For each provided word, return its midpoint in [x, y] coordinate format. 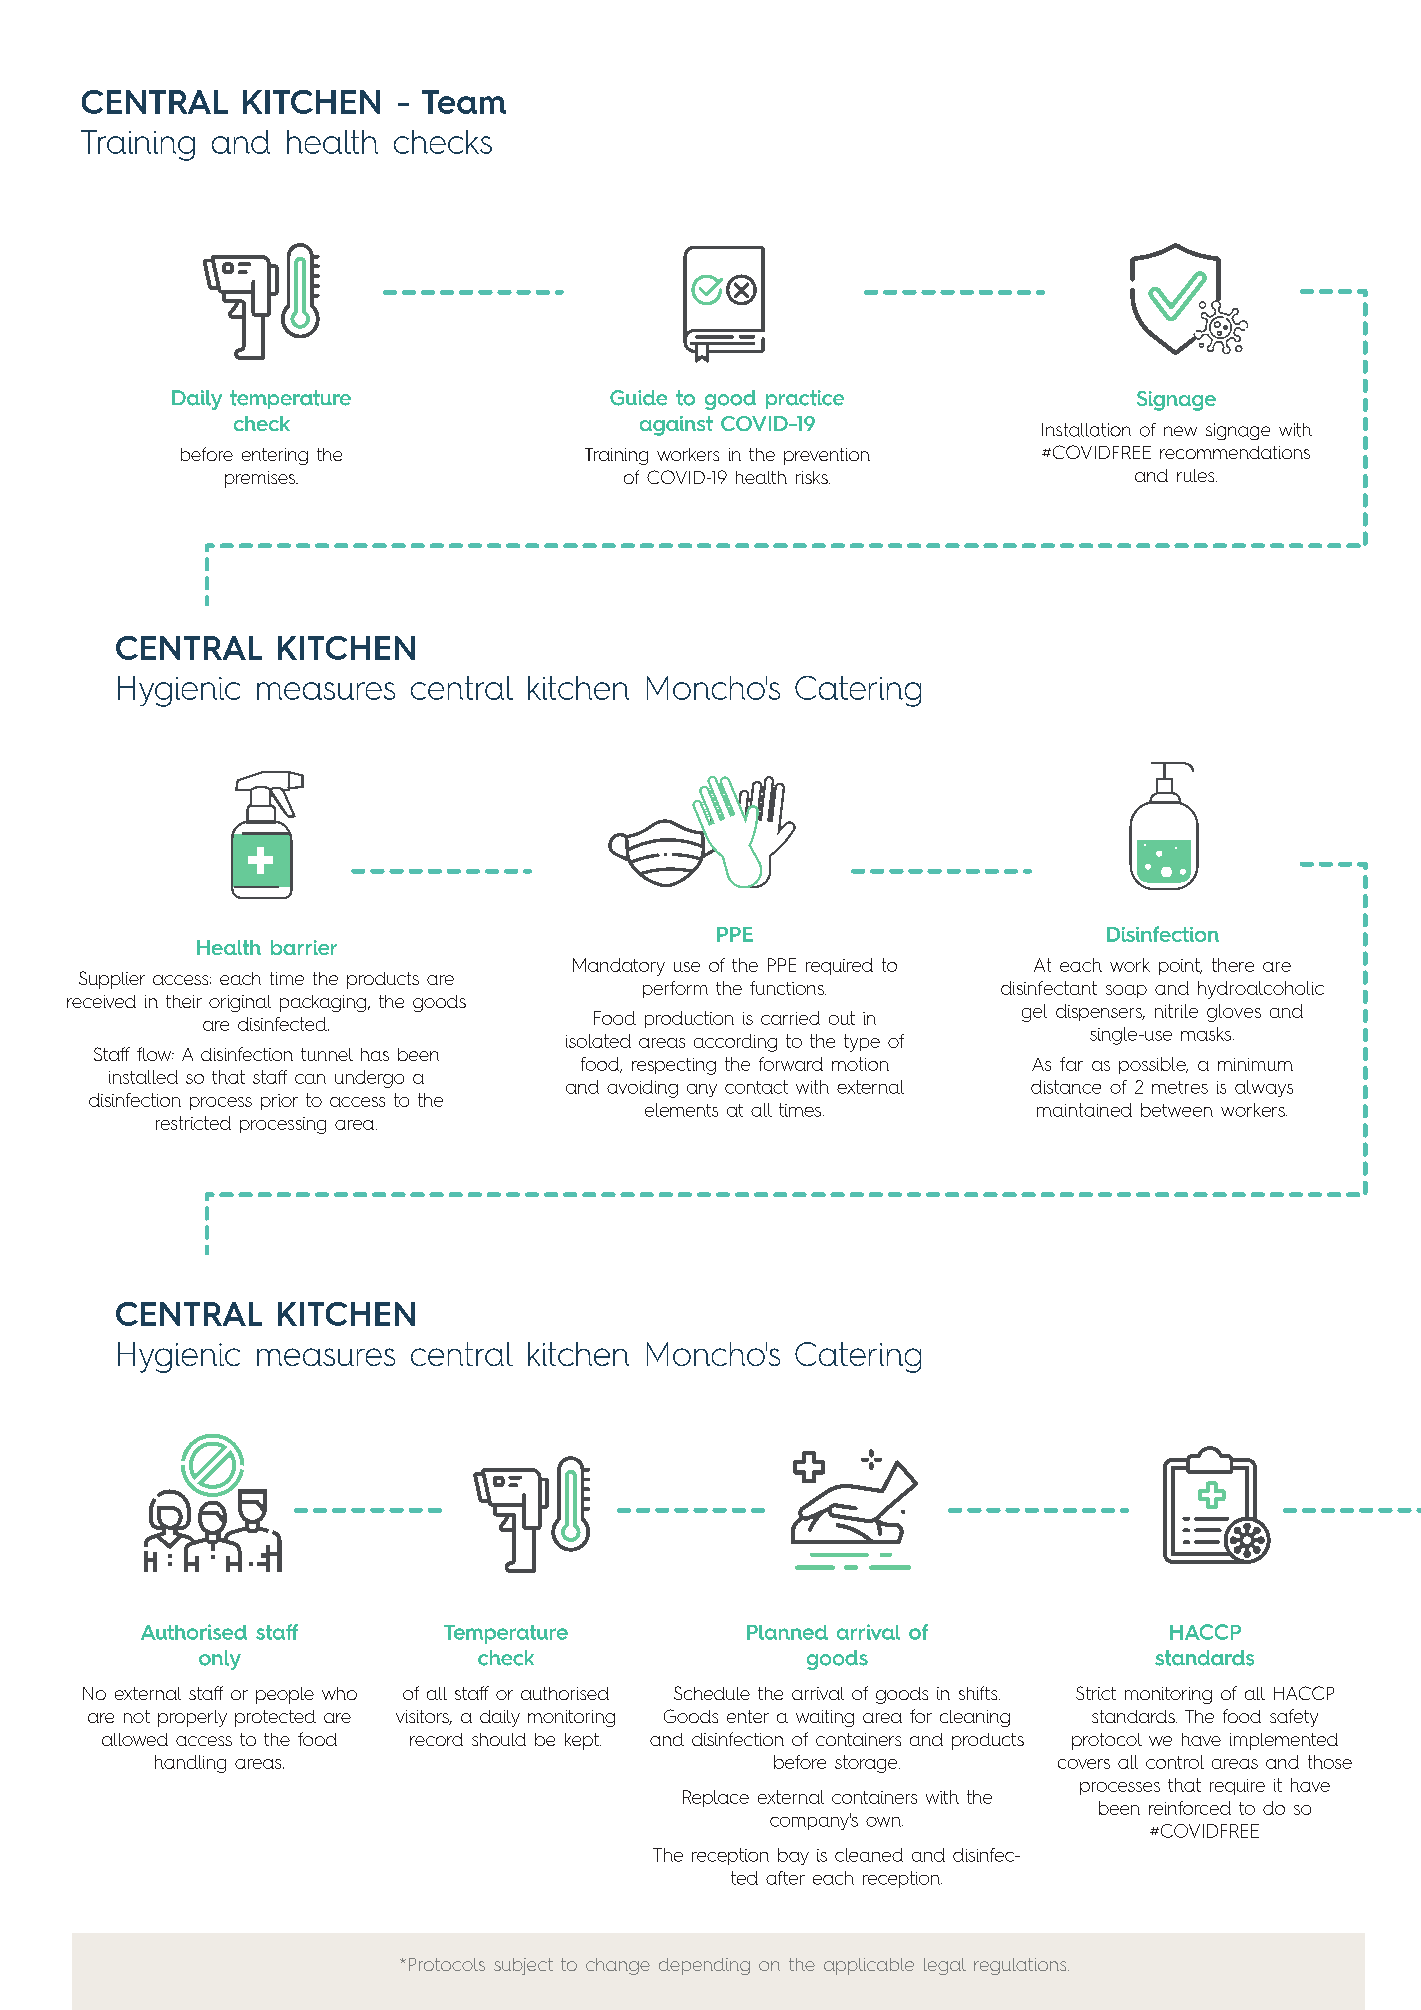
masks [1207, 1034]
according [735, 1043]
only [220, 1660]
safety [1294, 1718]
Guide [638, 398]
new [1180, 431]
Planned [787, 1632]
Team [464, 102]
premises [261, 479]
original [240, 1003]
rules [1197, 475]
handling [190, 1764]
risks [813, 477]
